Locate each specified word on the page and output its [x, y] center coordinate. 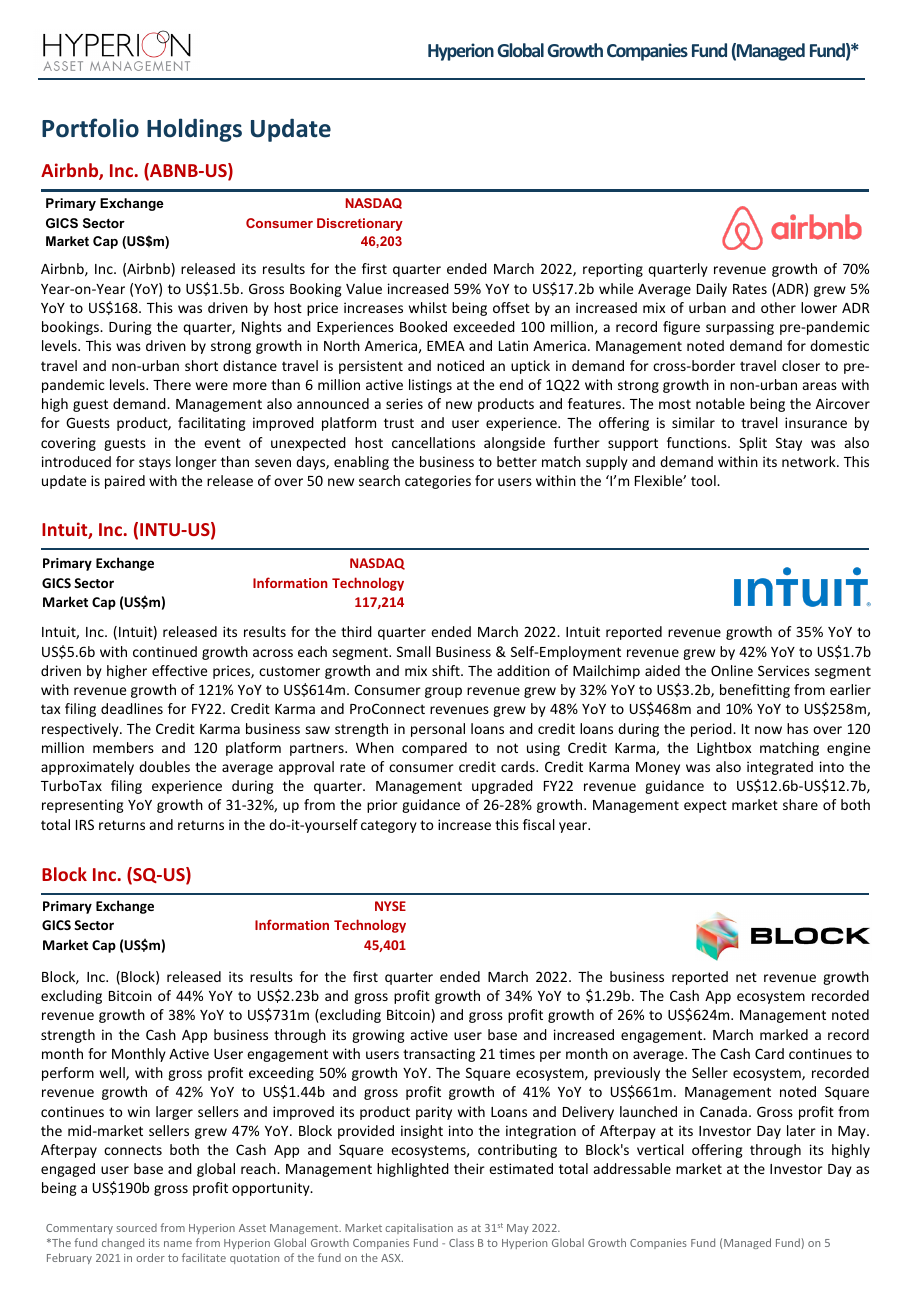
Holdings [194, 130]
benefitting [755, 691]
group [443, 692]
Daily [712, 290]
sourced [136, 1228]
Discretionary [360, 224]
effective [179, 670]
